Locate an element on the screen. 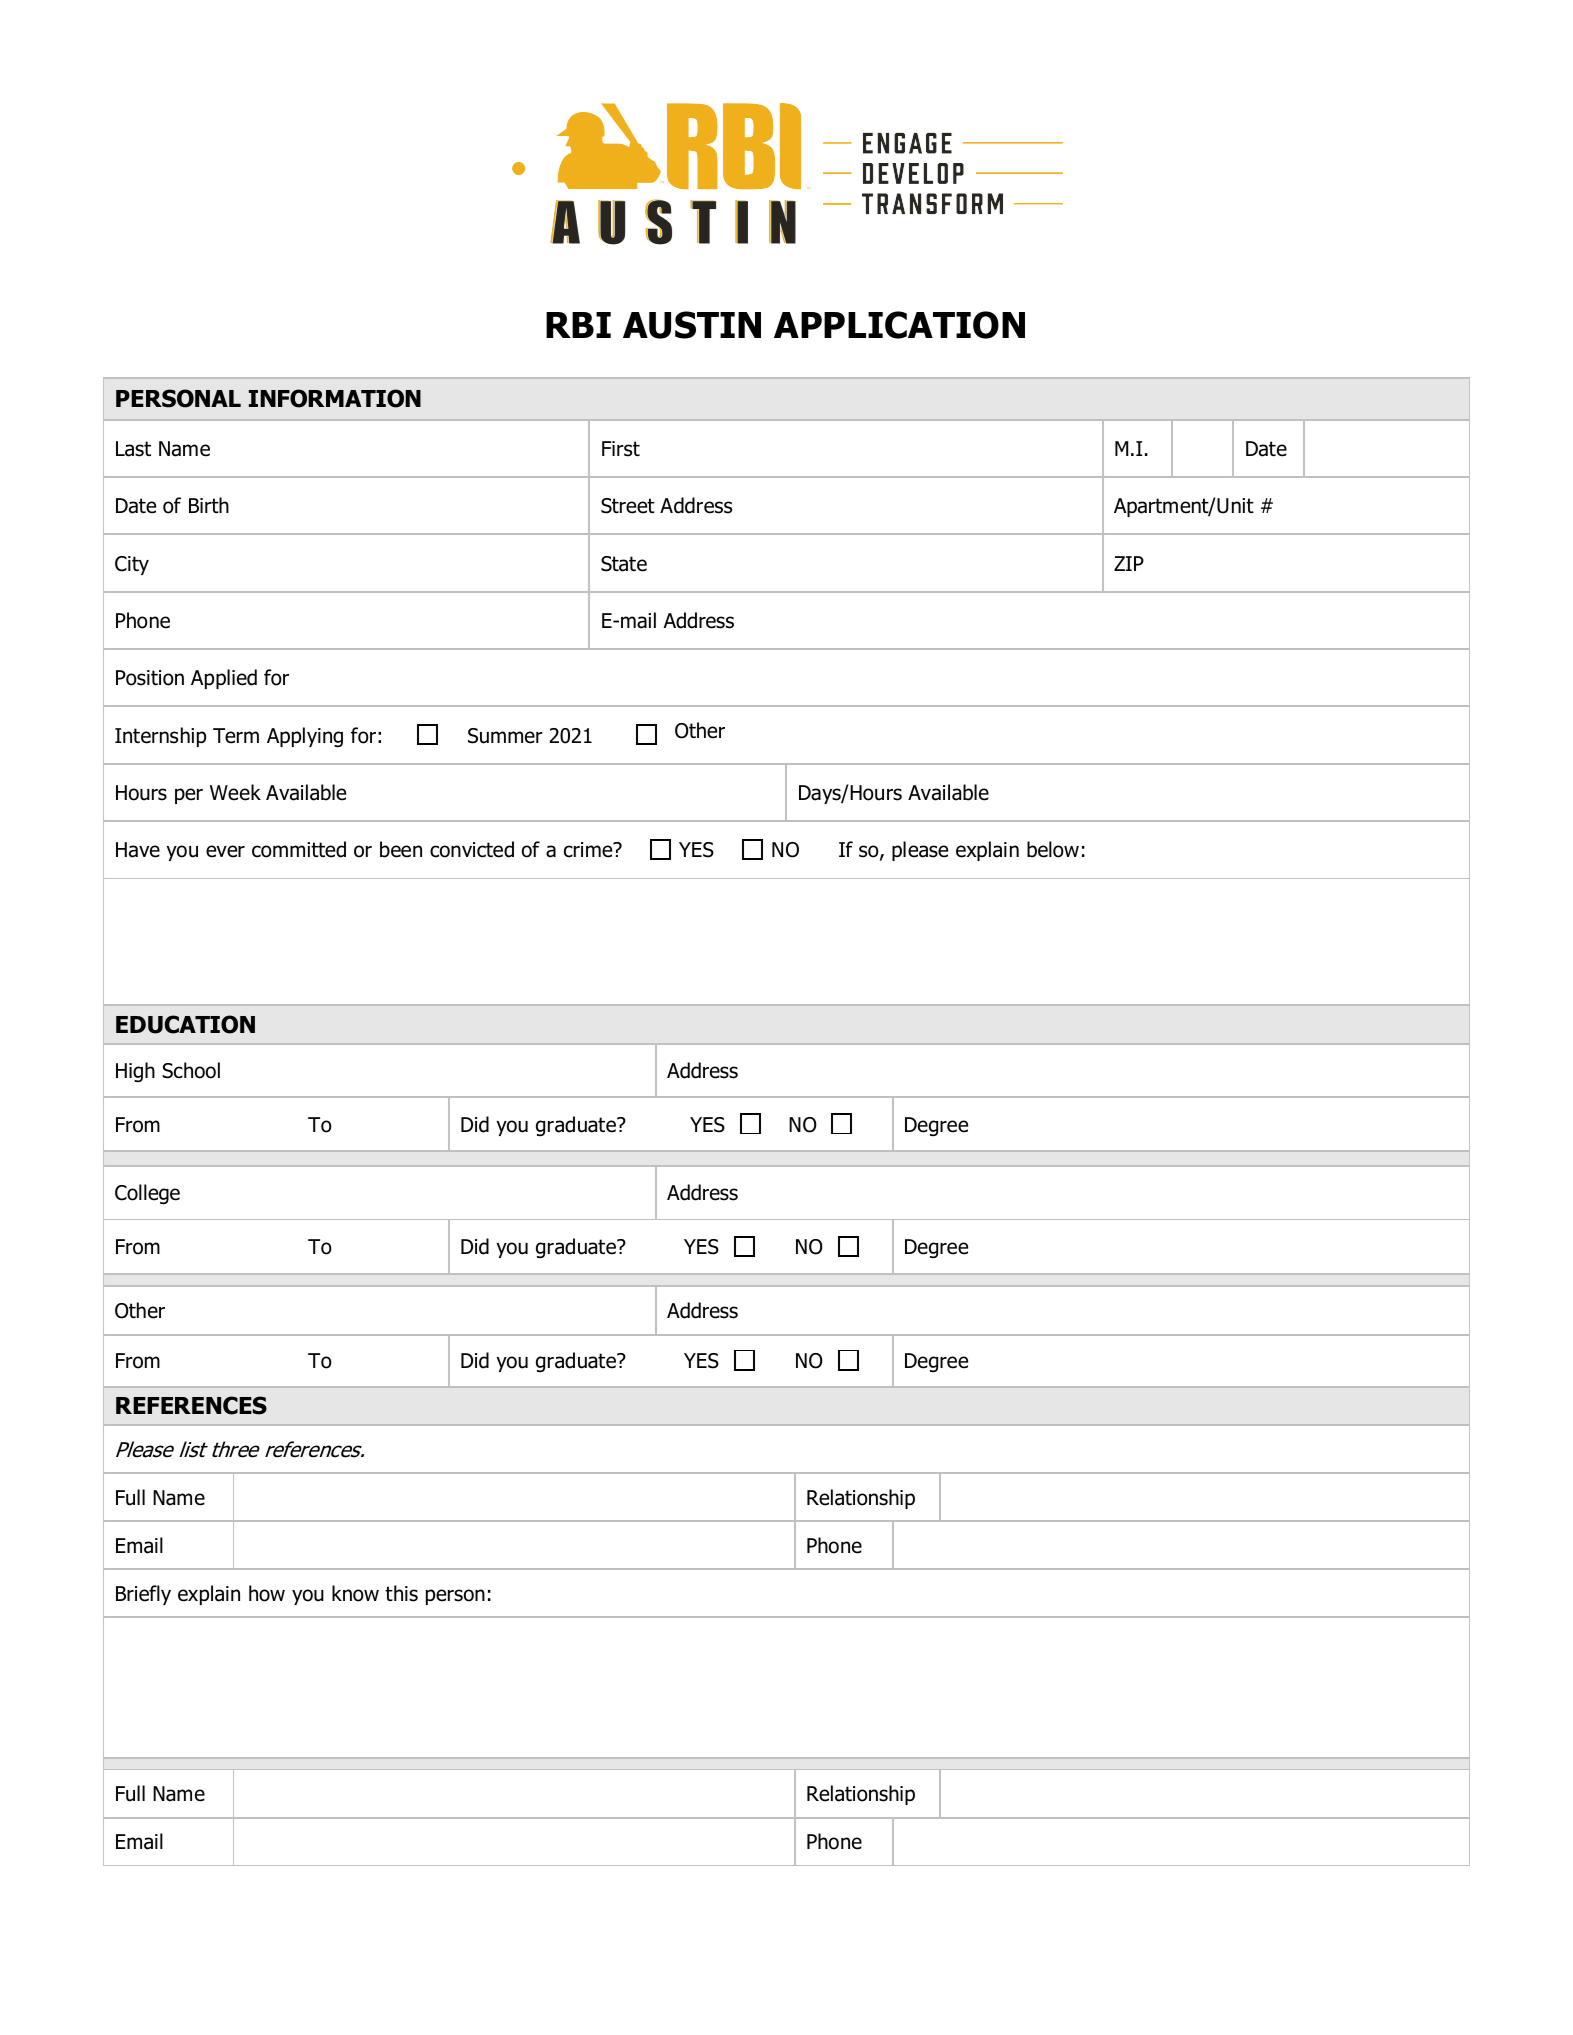 The height and width of the screenshot is (2035, 1573). crime is located at coordinates (589, 850).
